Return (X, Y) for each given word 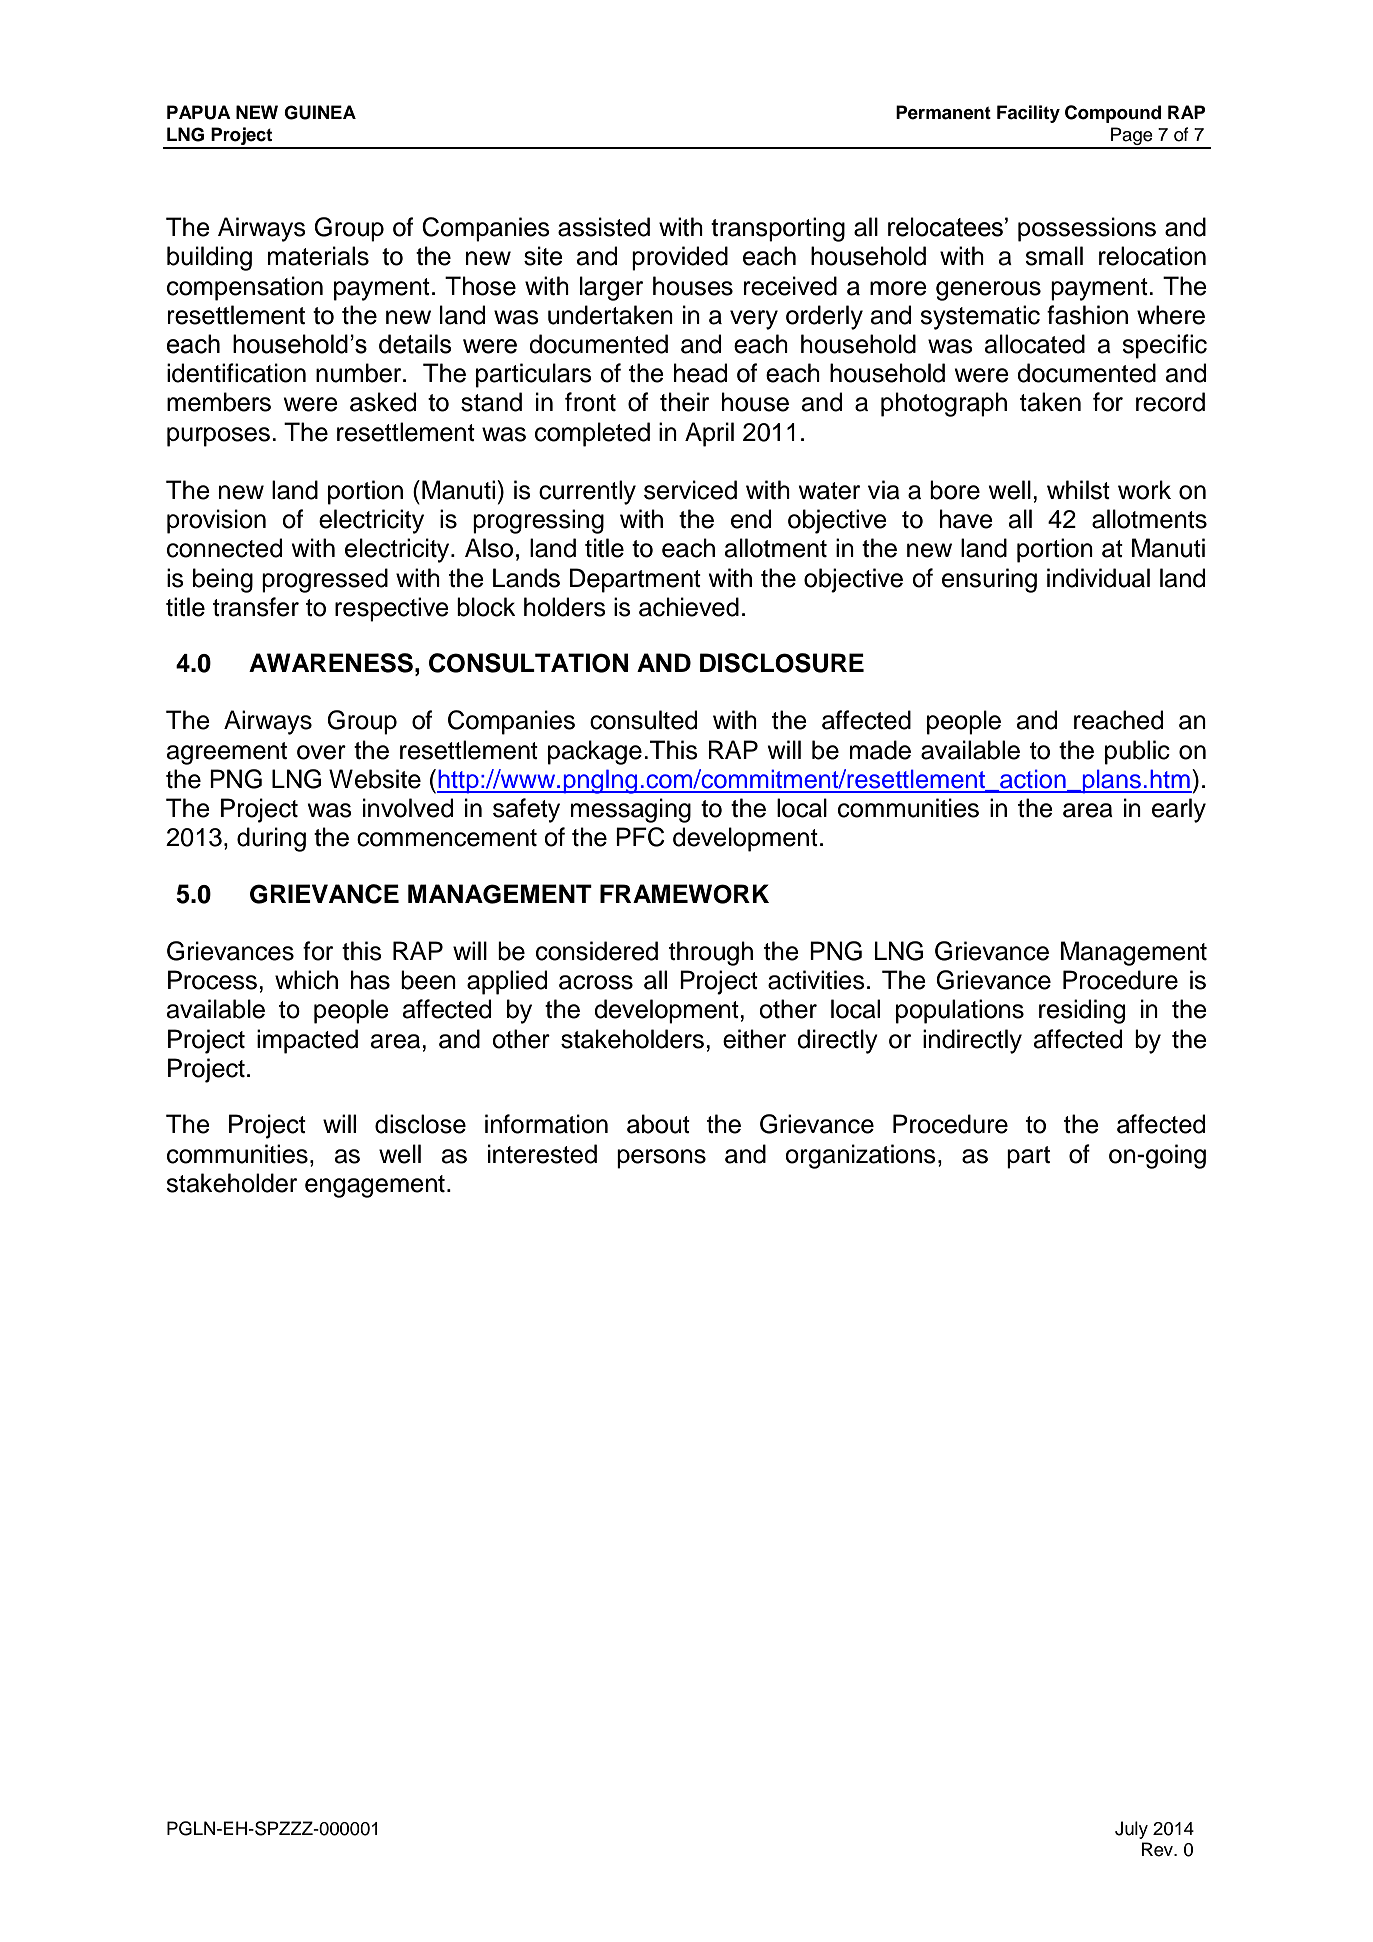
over (321, 752)
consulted (643, 720)
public (1137, 752)
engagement (375, 1186)
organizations (860, 1156)
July (1131, 1830)
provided (680, 258)
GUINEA (320, 112)
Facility (1028, 114)
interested (542, 1154)
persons (661, 1159)
